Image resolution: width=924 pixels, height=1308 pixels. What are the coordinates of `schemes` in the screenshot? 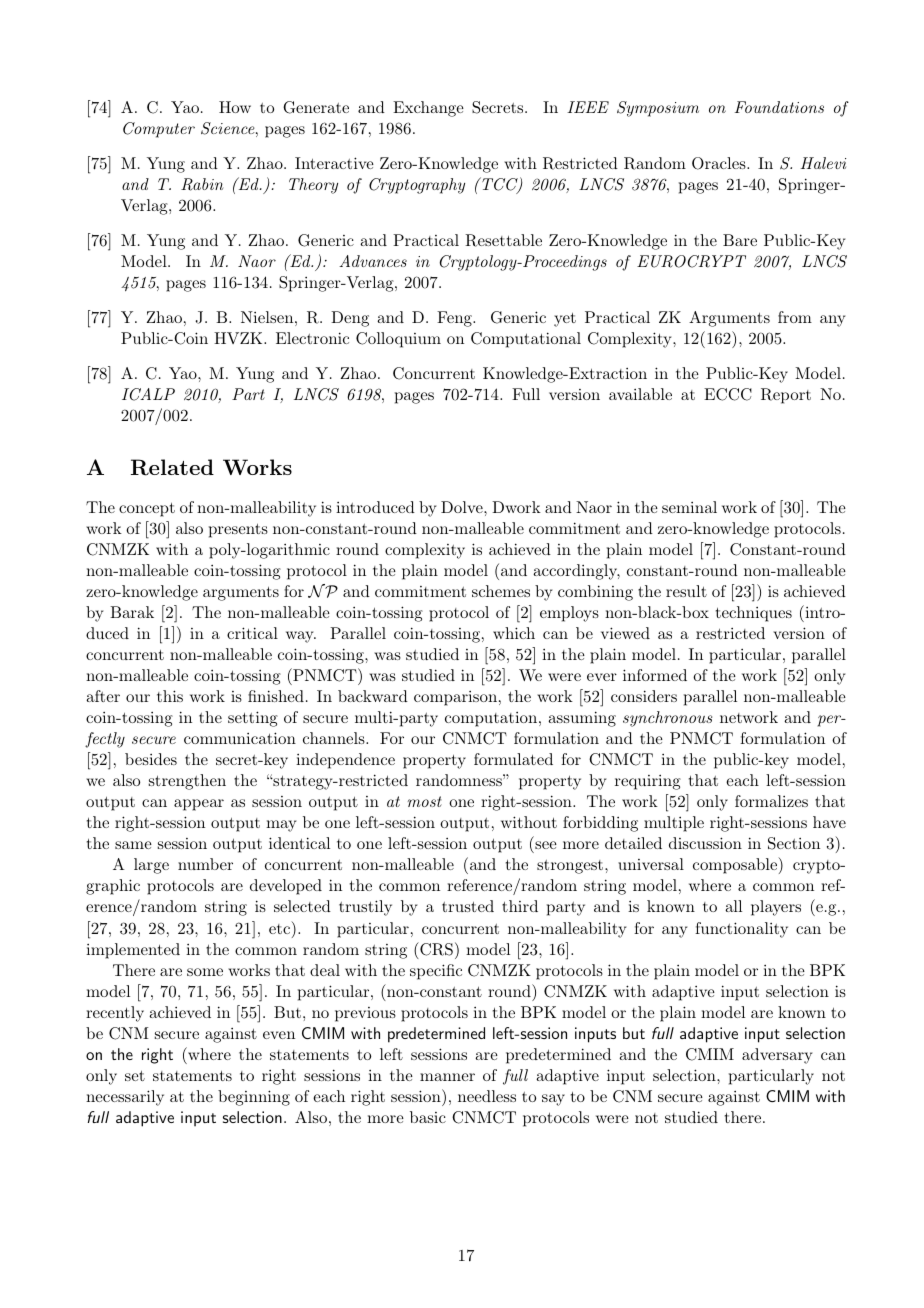 It's located at (501, 591).
